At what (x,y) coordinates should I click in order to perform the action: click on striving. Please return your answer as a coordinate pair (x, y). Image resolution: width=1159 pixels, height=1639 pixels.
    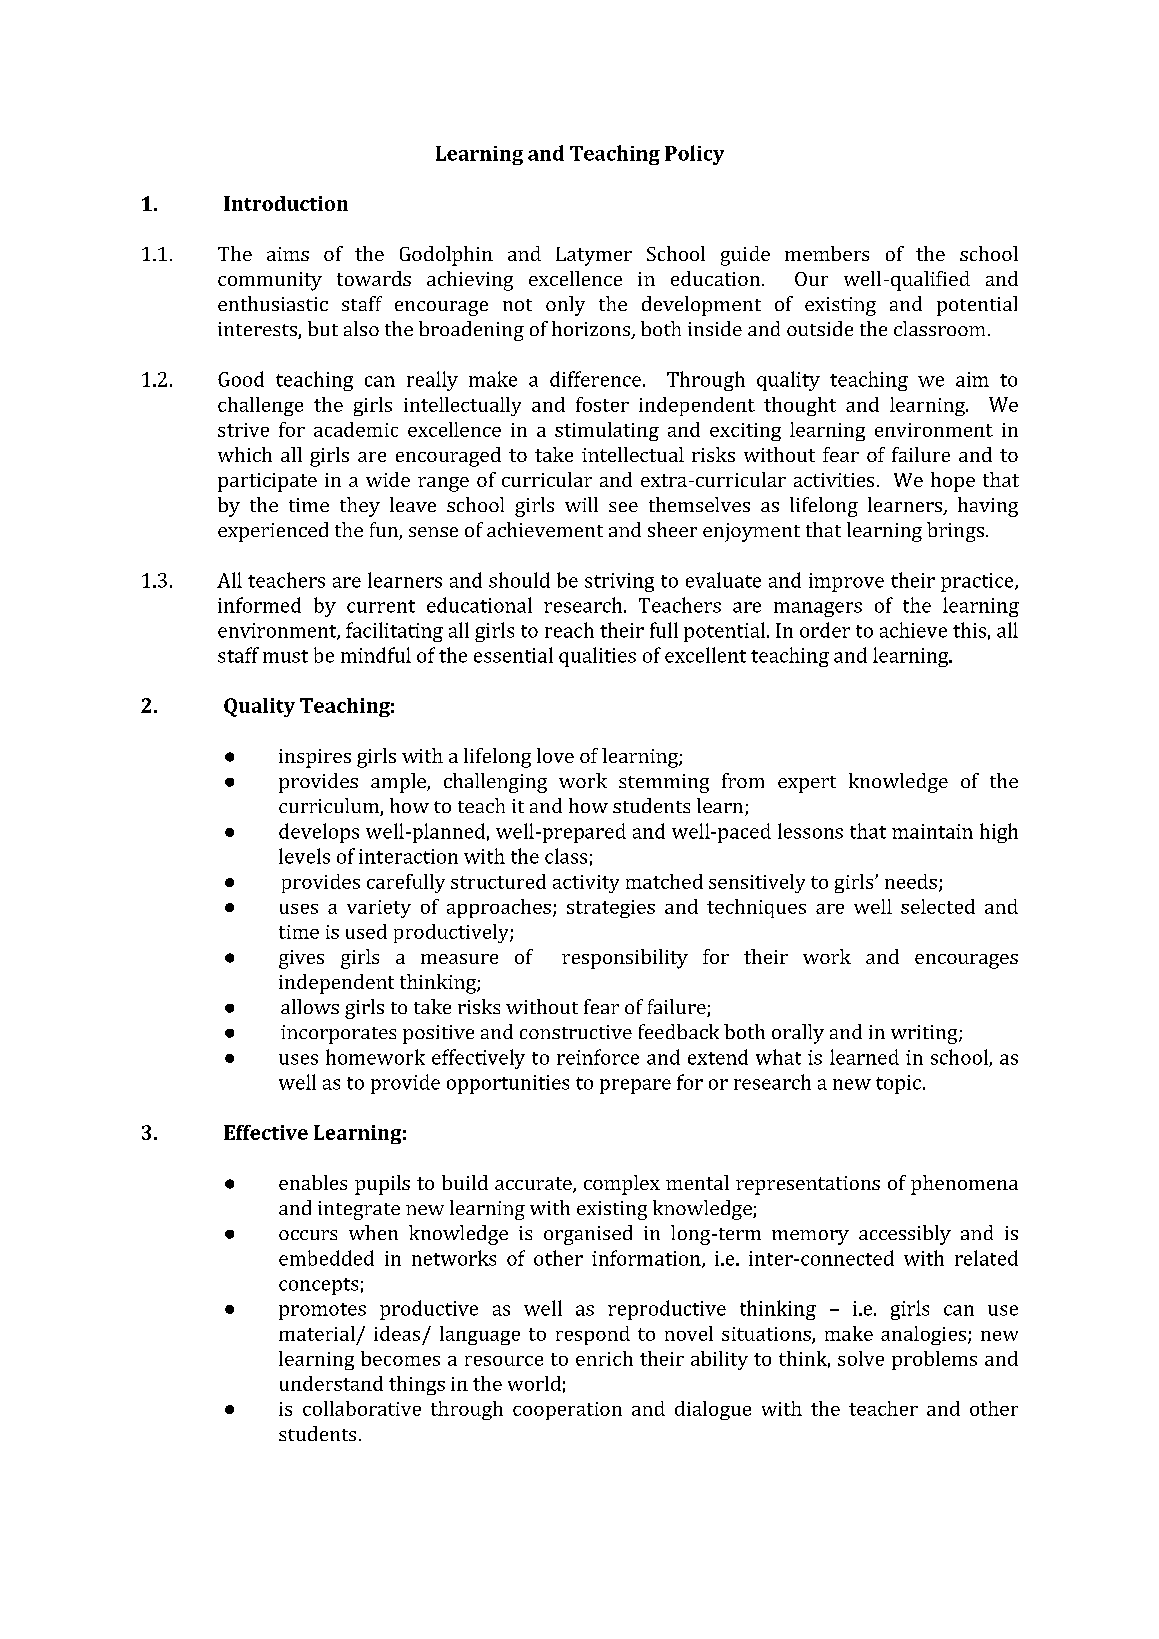
    Looking at the image, I should click on (619, 582).
